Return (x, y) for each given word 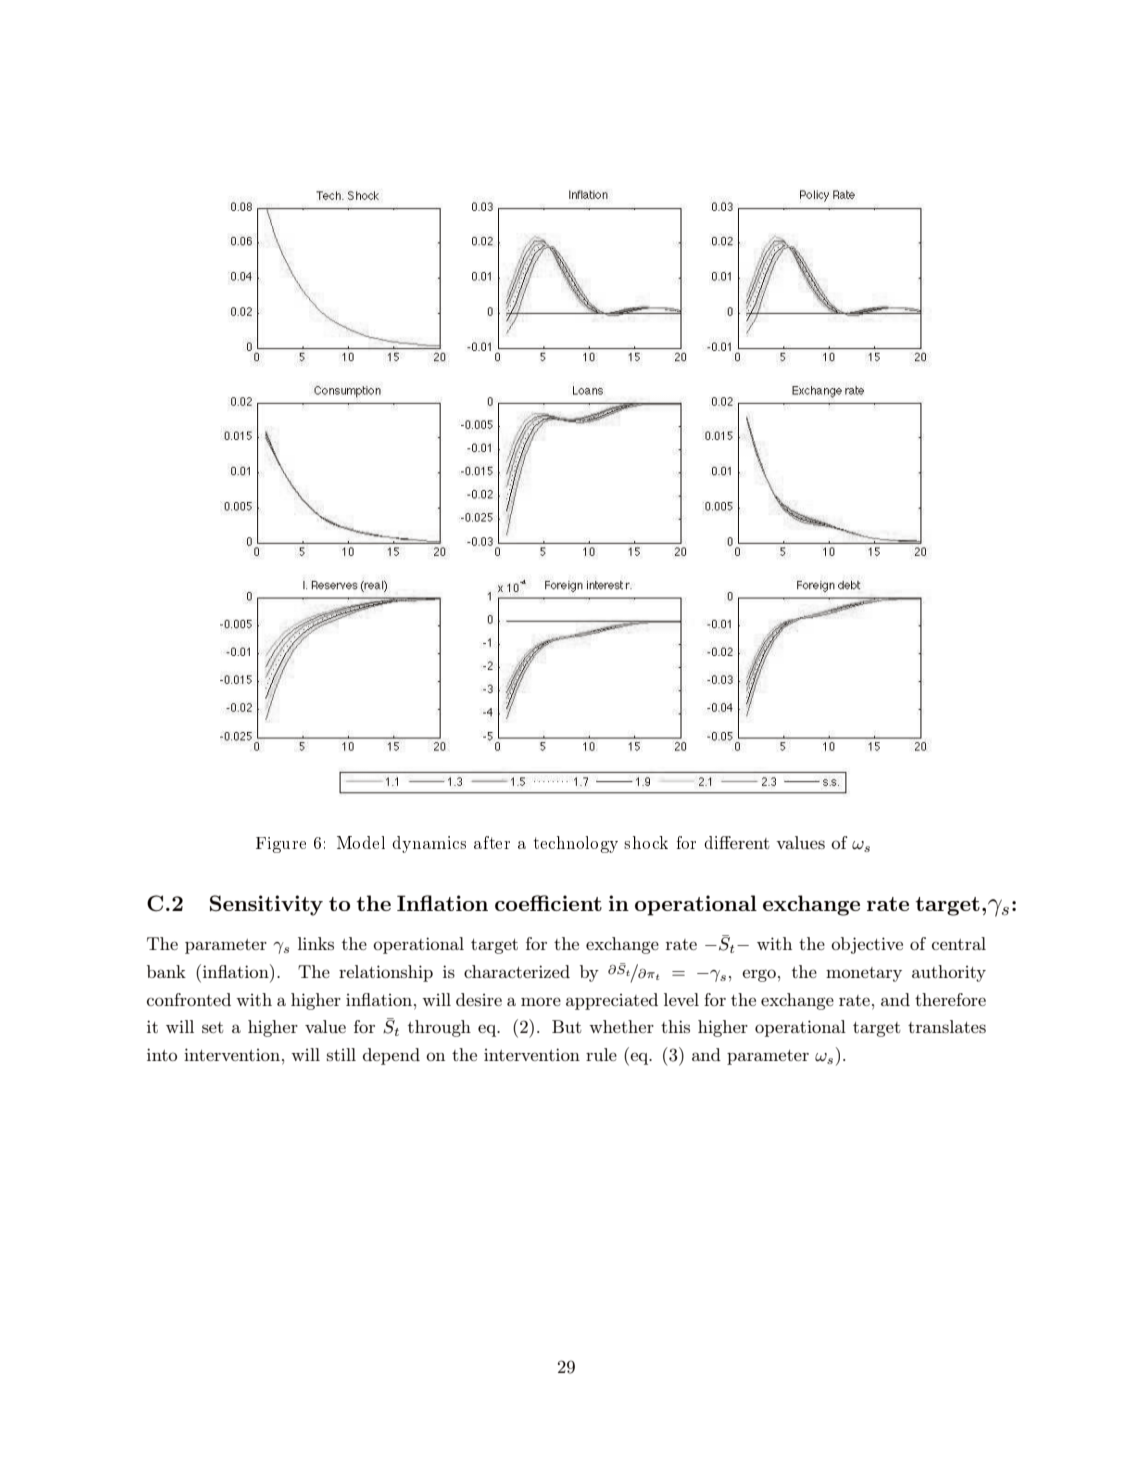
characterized (517, 971)
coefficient (548, 903)
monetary (864, 974)
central (959, 943)
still (341, 1054)
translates (947, 1026)
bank (166, 971)
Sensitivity (266, 905)
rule (601, 1054)
